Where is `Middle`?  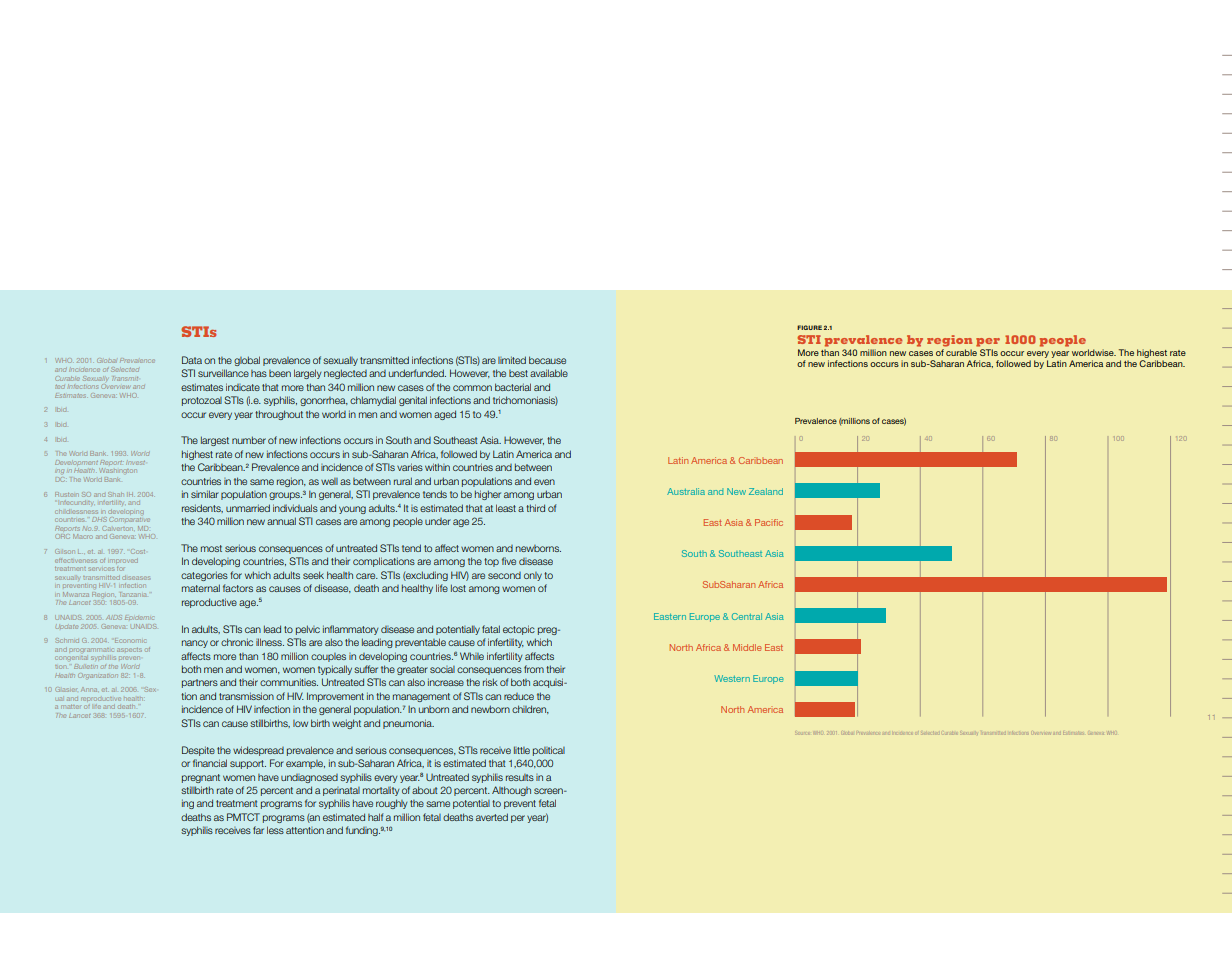 Middle is located at coordinates (747, 647).
